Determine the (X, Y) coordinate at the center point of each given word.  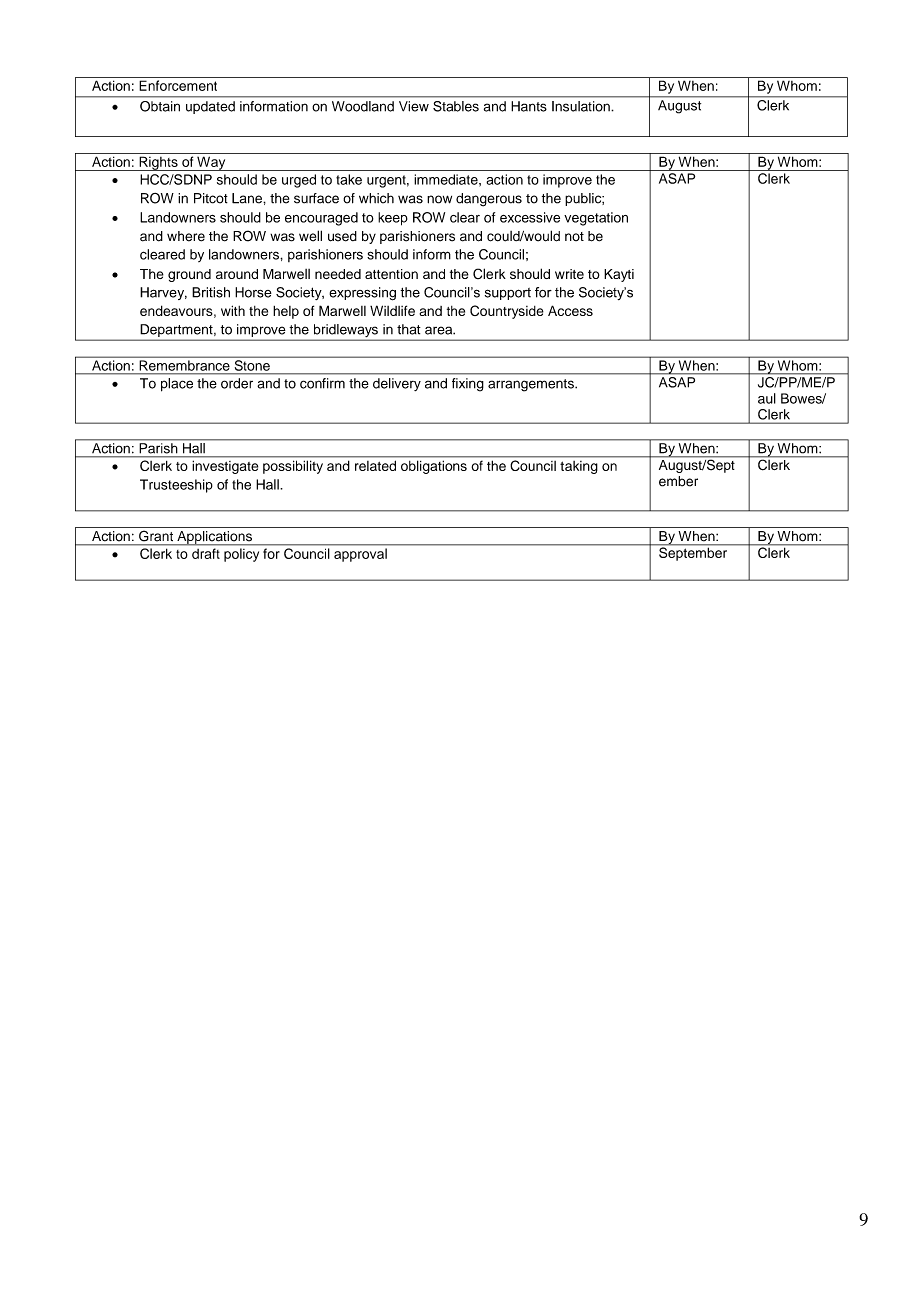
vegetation (596, 219)
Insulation (582, 106)
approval (360, 555)
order (237, 383)
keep (393, 219)
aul (767, 398)
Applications (214, 538)
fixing (468, 385)
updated (210, 107)
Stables (456, 106)
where (186, 236)
